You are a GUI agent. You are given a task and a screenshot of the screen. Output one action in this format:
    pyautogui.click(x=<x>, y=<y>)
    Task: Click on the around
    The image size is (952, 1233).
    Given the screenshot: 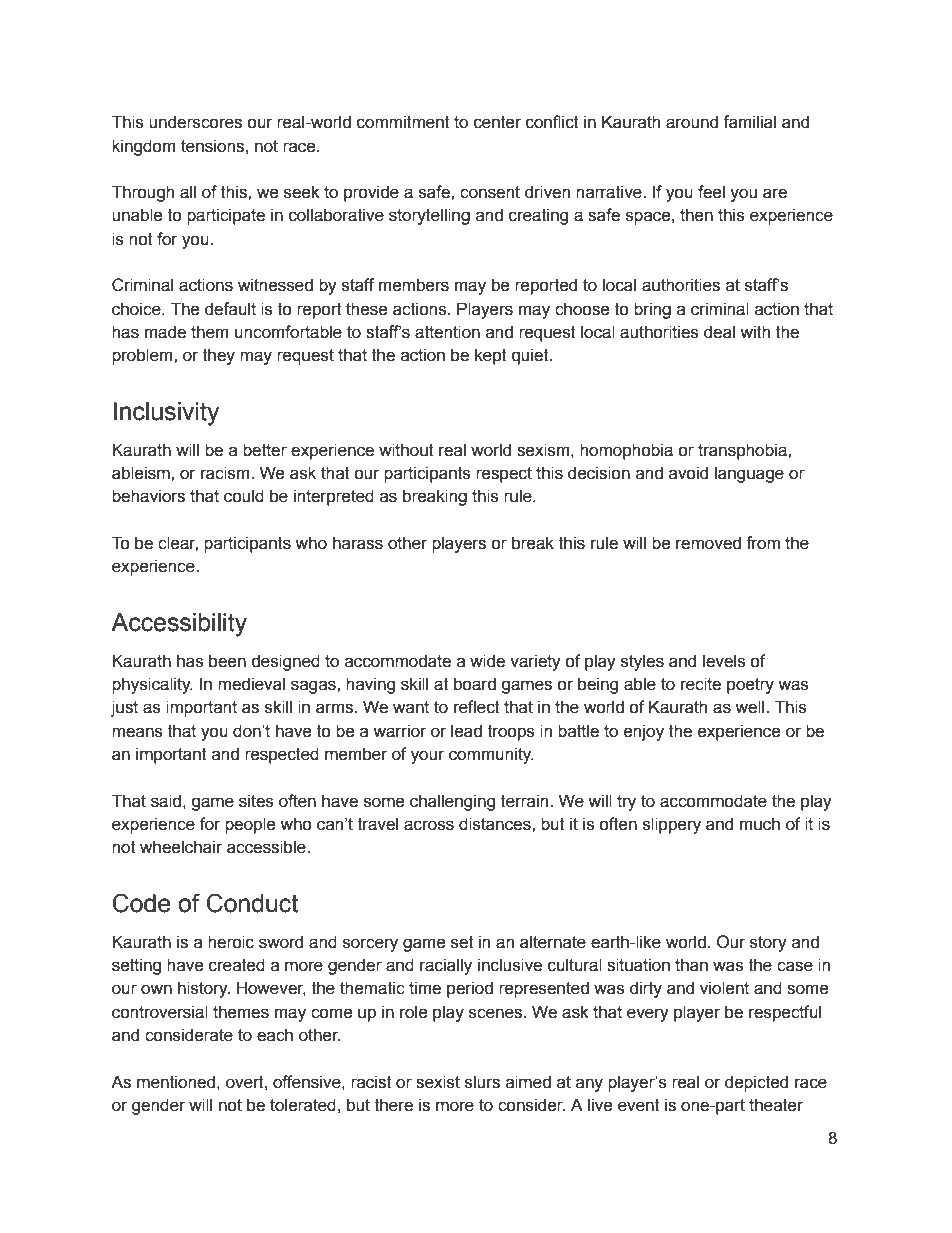 What is the action you would take?
    pyautogui.click(x=692, y=122)
